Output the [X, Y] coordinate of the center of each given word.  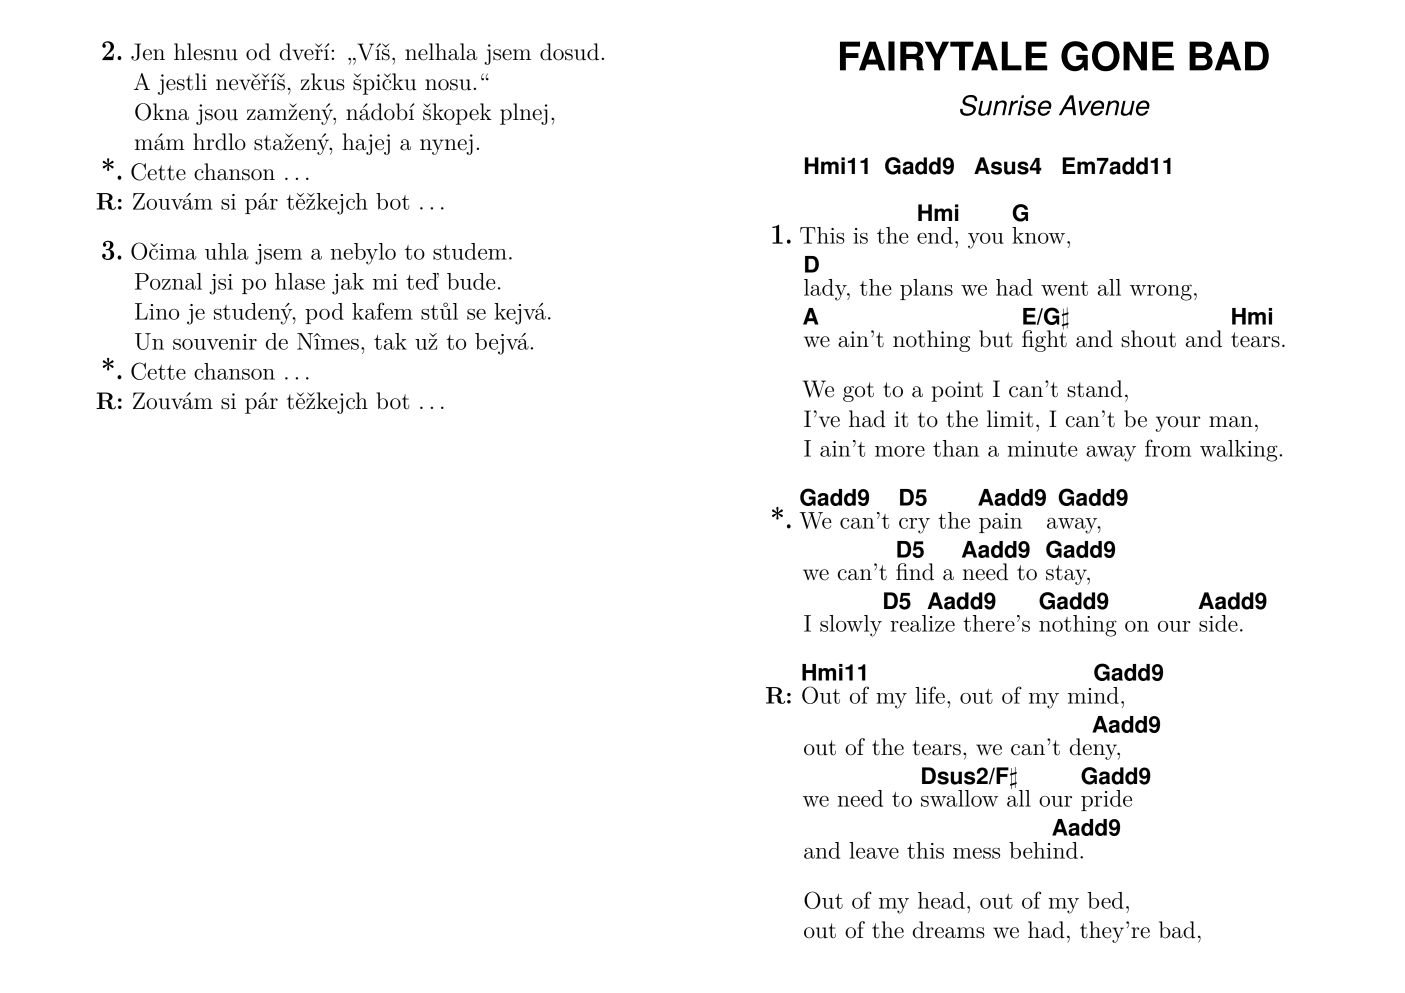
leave [874, 850]
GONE [1117, 56]
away [1111, 454]
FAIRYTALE [944, 56]
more [900, 451]
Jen [148, 52]
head [941, 900]
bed [1105, 900]
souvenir [215, 342]
